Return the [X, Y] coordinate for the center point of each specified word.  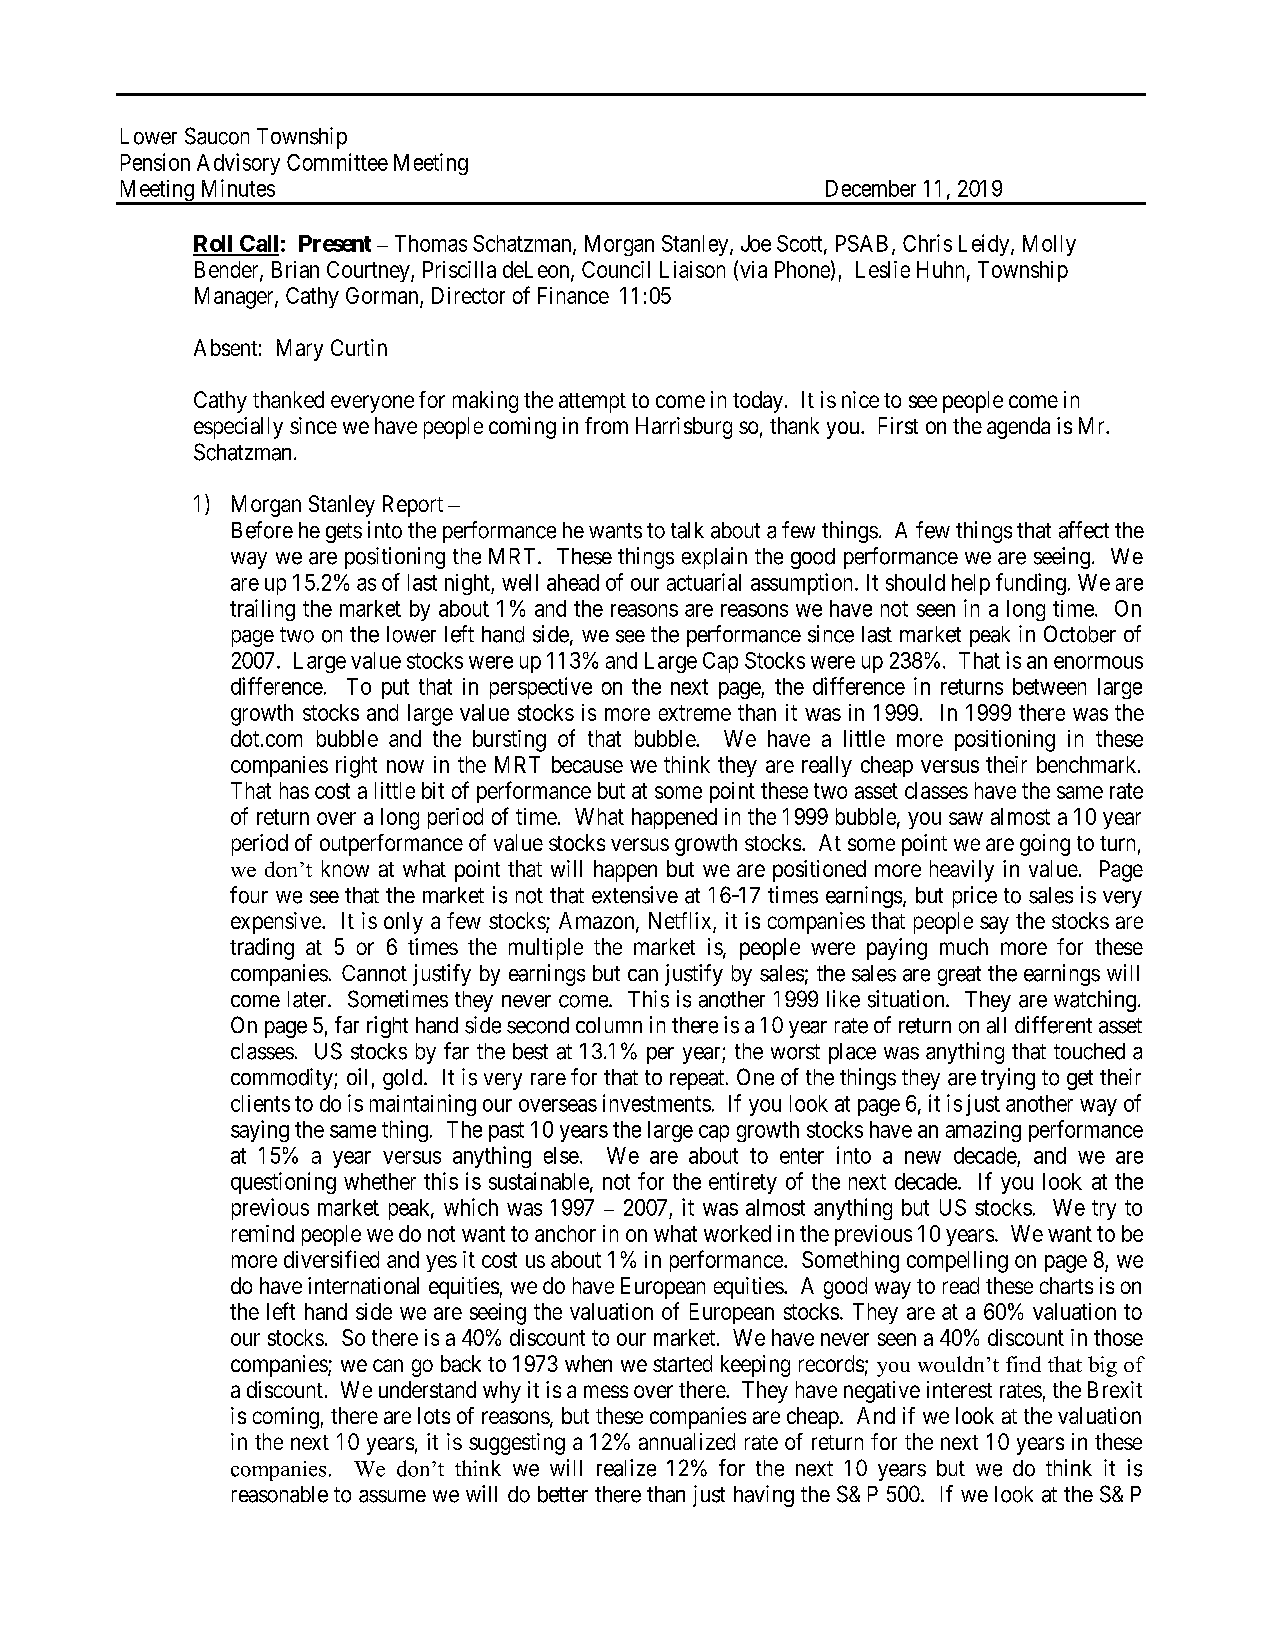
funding [1031, 584]
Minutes [238, 188]
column [609, 1025]
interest [959, 1389]
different [1053, 1025]
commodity [283, 1079]
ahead [573, 582]
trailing [262, 610]
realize [626, 1468]
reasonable [280, 1494]
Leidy [985, 245]
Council [616, 269]
